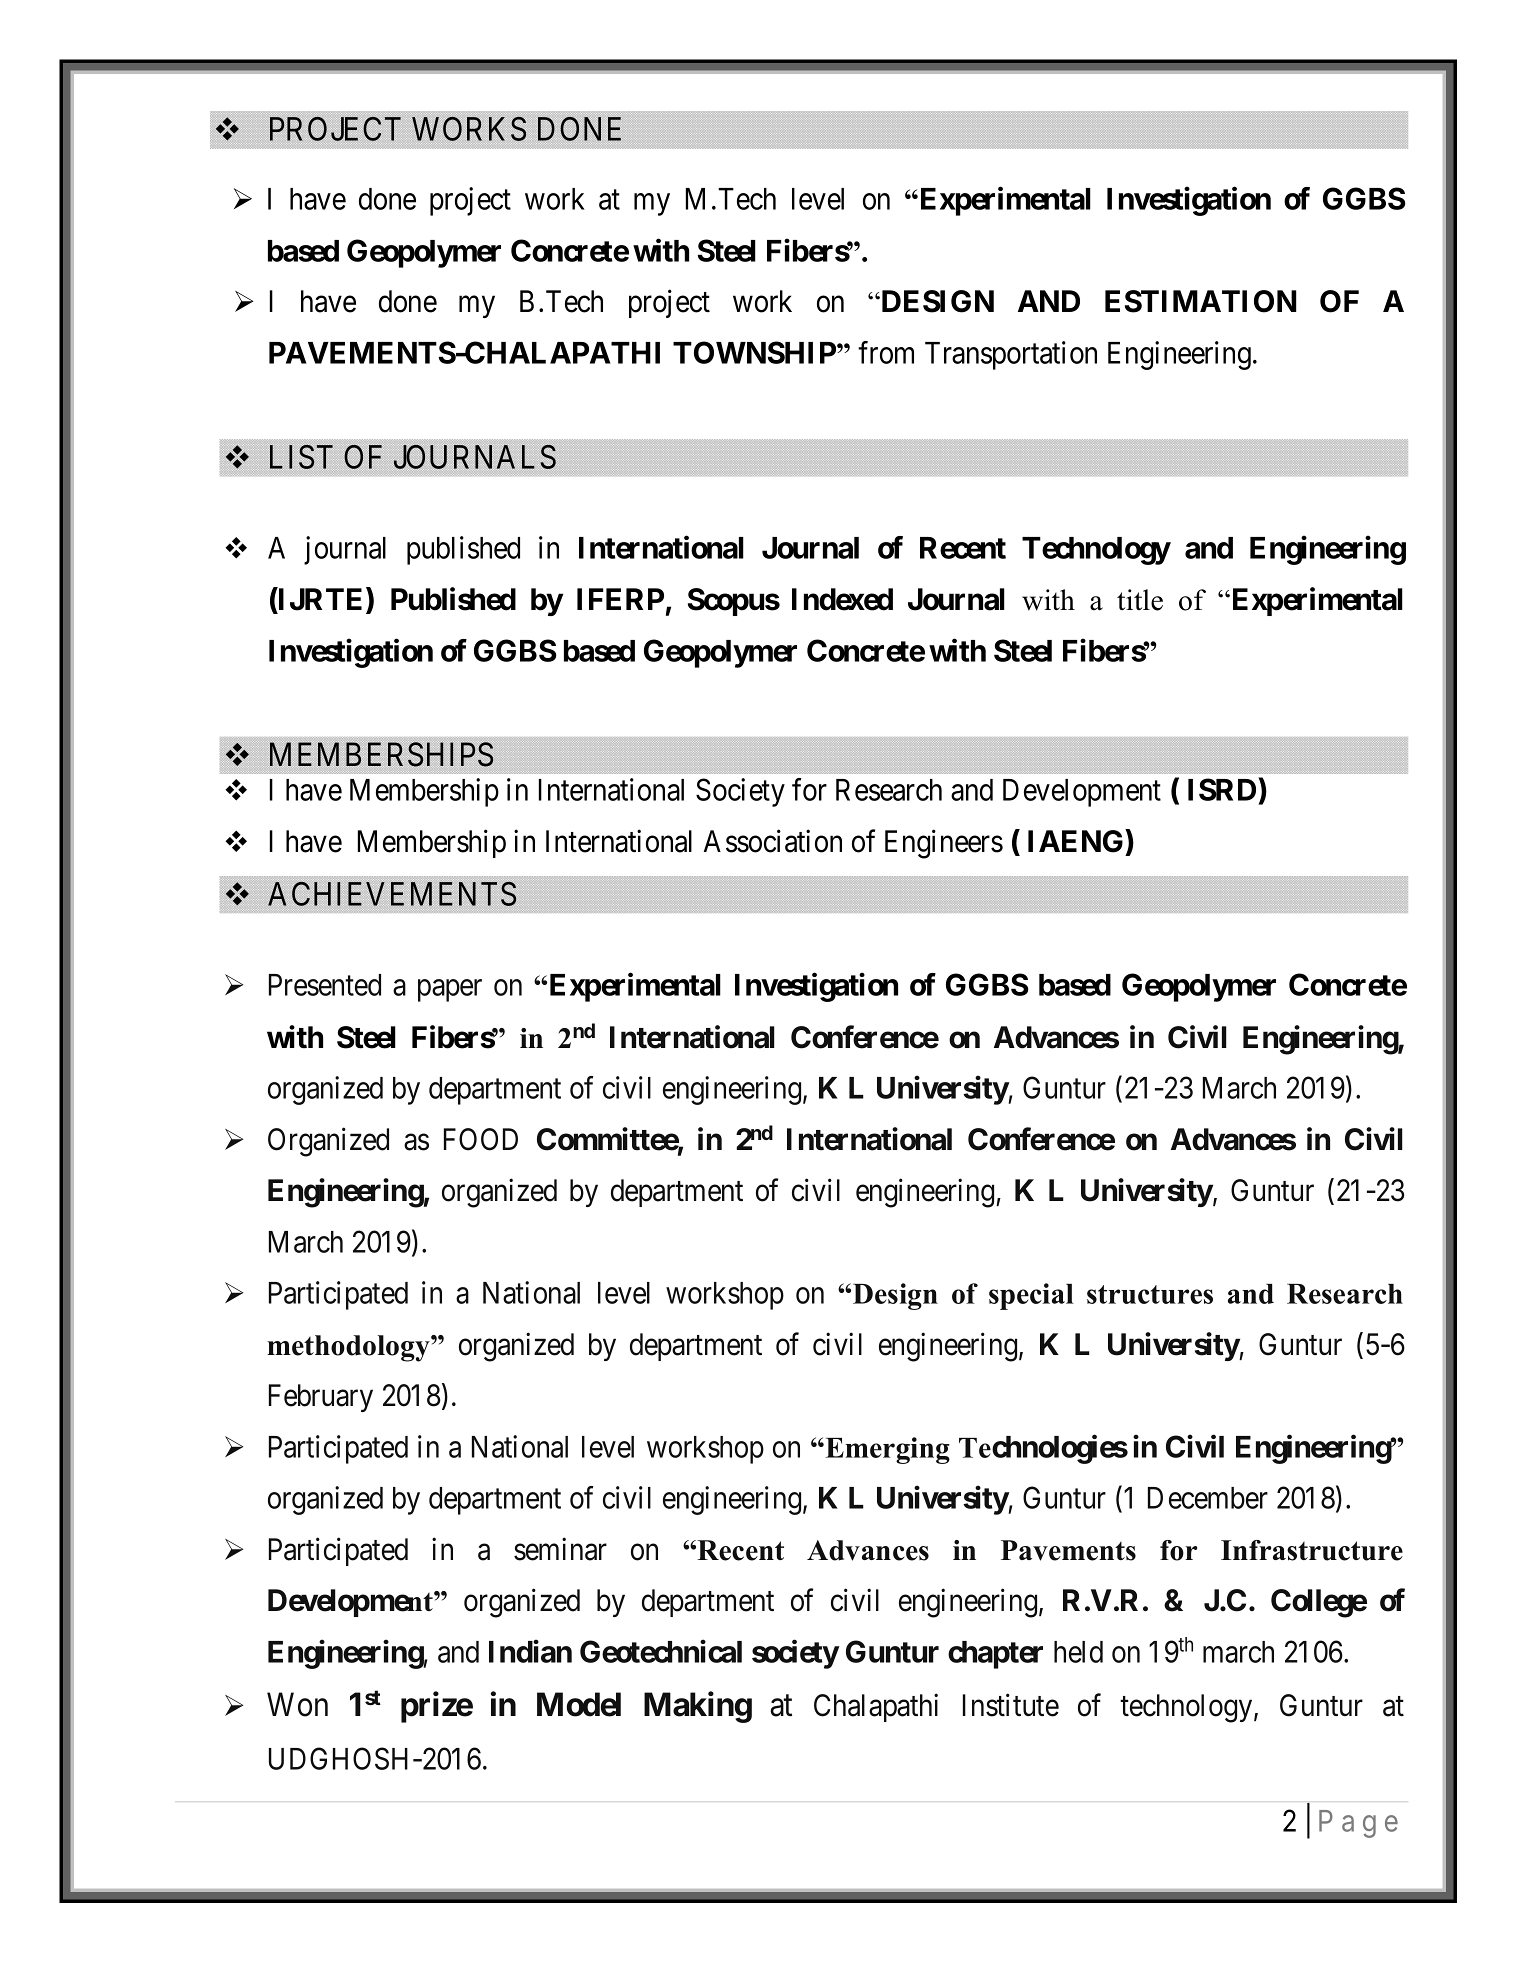 This image has width=1516, height=1962. What do you see at coordinates (301, 457) in the image?
I see `LIST` at bounding box center [301, 457].
